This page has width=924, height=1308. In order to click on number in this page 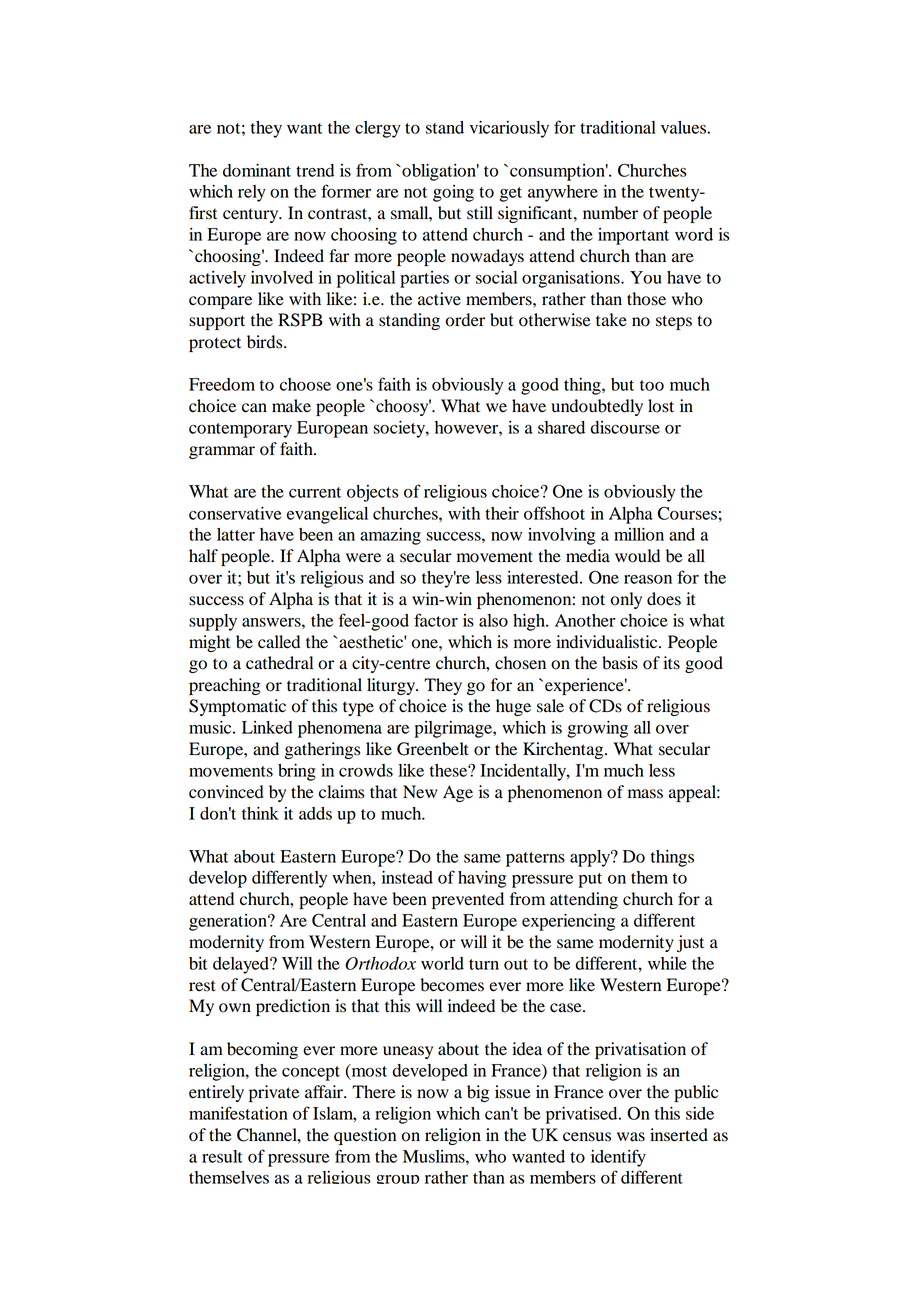, I will do `click(610, 213)`.
